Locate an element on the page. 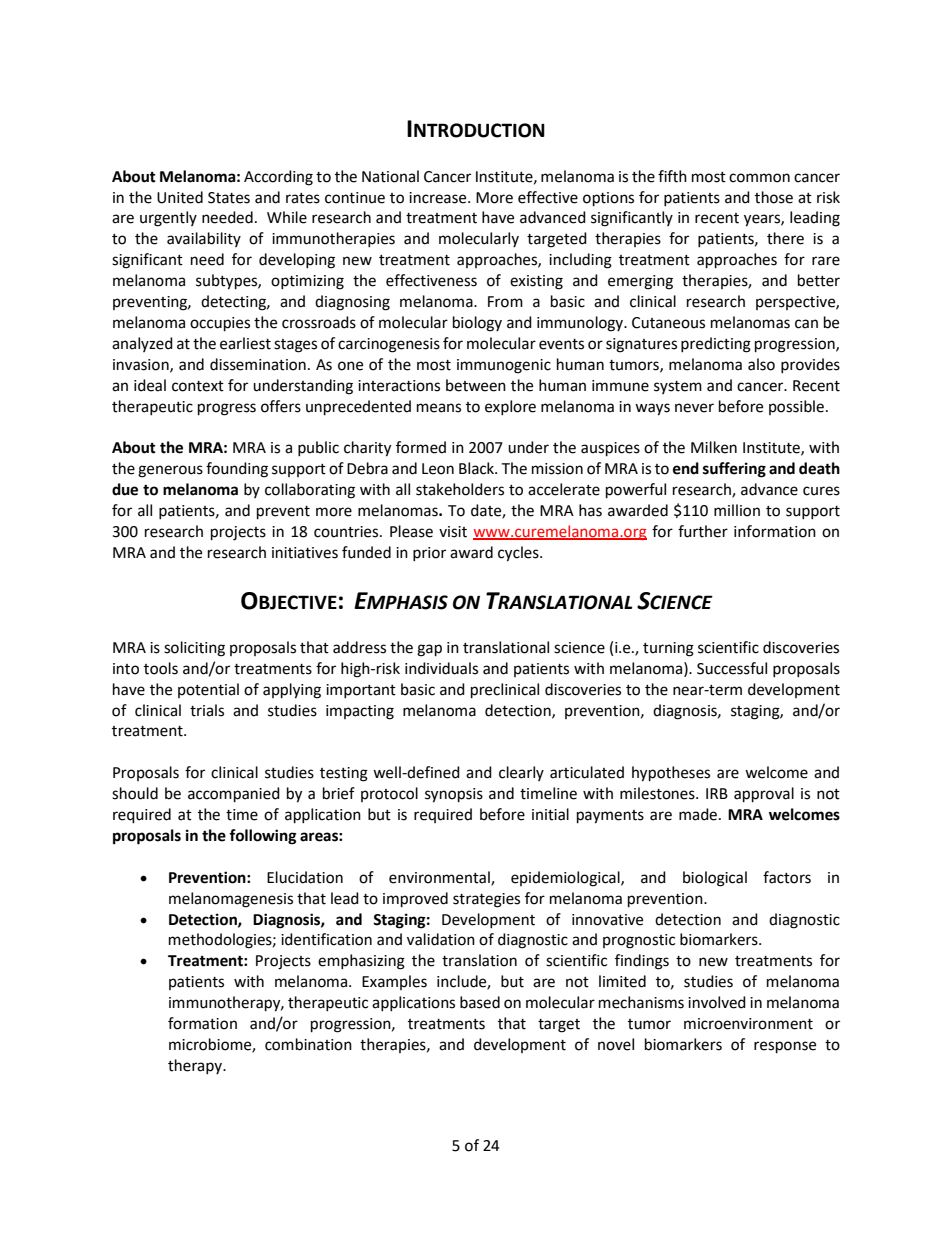 This image has height=1233, width=952. based is located at coordinates (480, 1002).
